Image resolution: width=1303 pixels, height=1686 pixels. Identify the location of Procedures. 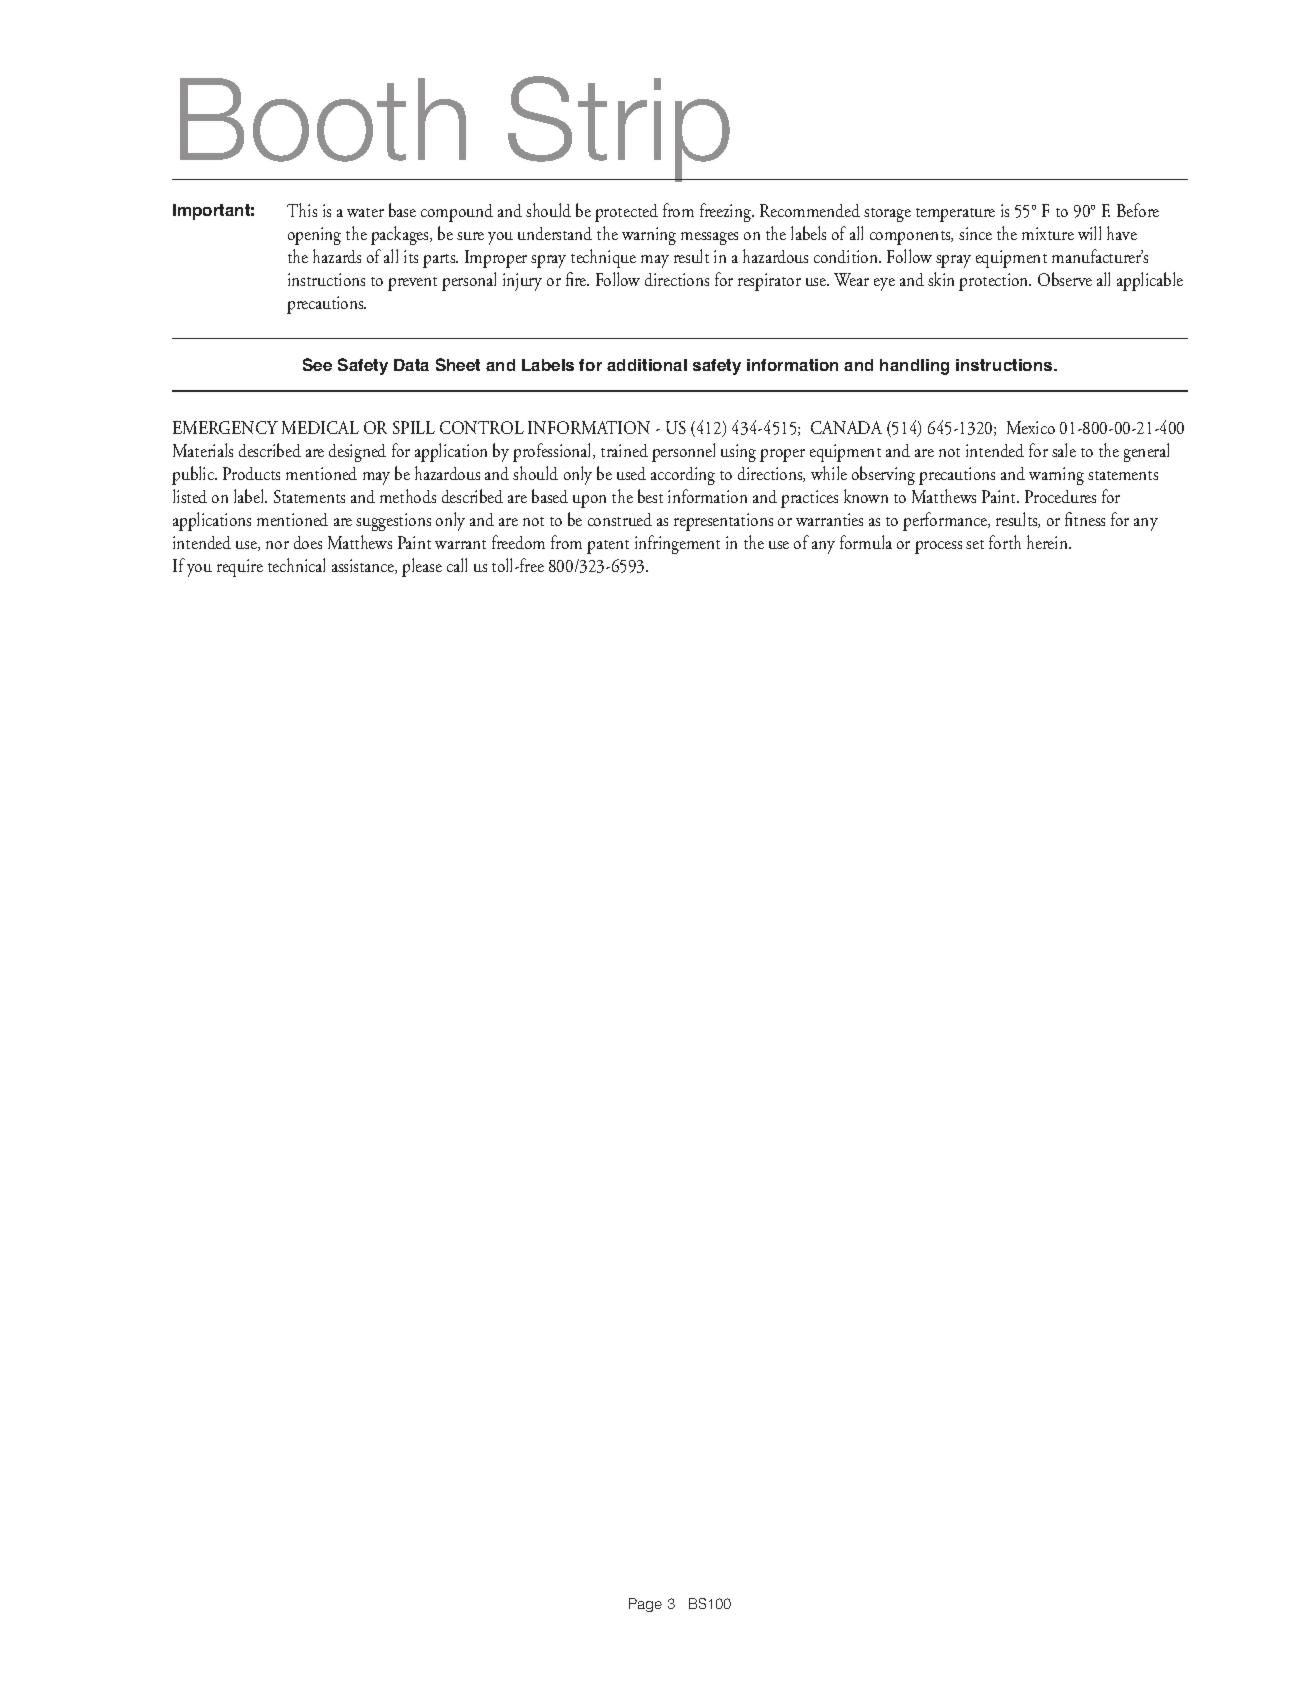
(1060, 496).
